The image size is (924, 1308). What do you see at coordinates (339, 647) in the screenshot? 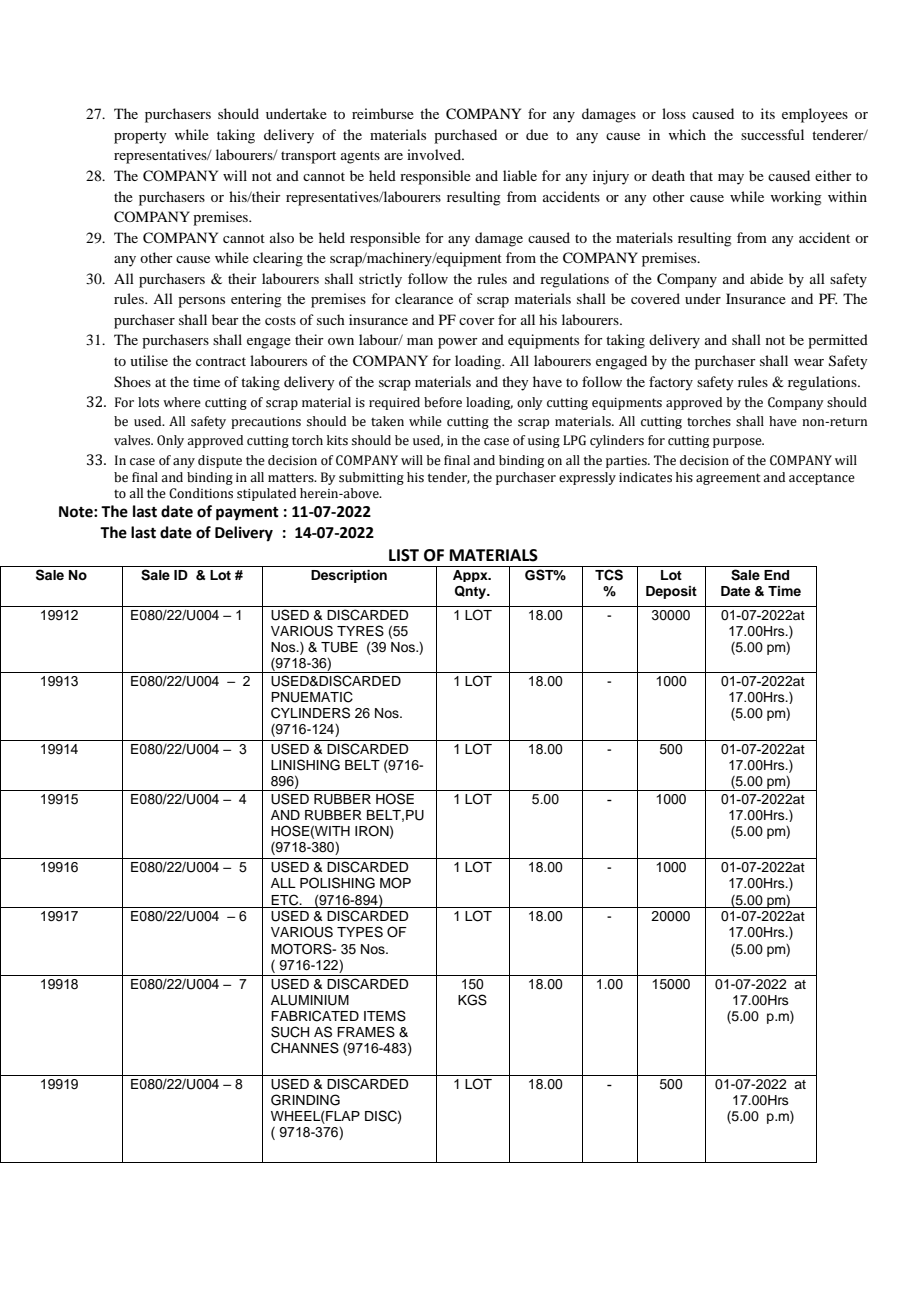
I see `TUBE` at bounding box center [339, 647].
